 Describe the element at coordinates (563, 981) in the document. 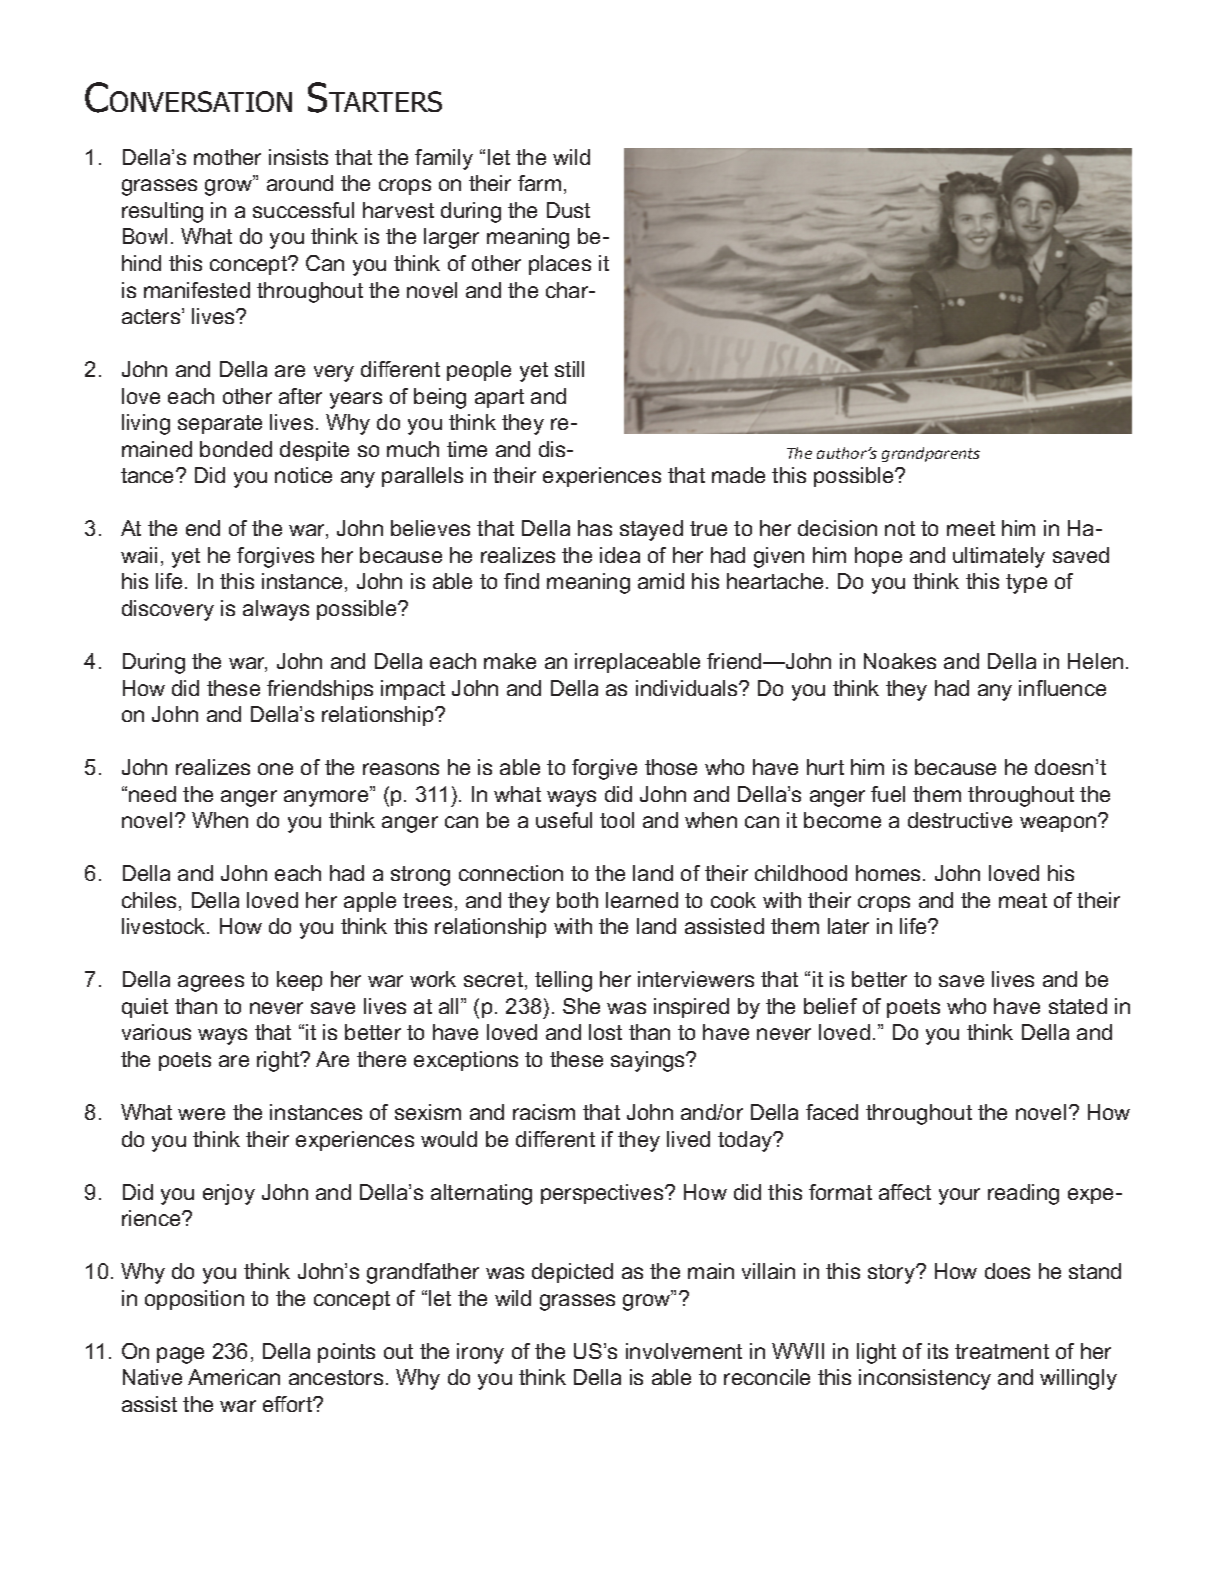

I see `telling` at that location.
